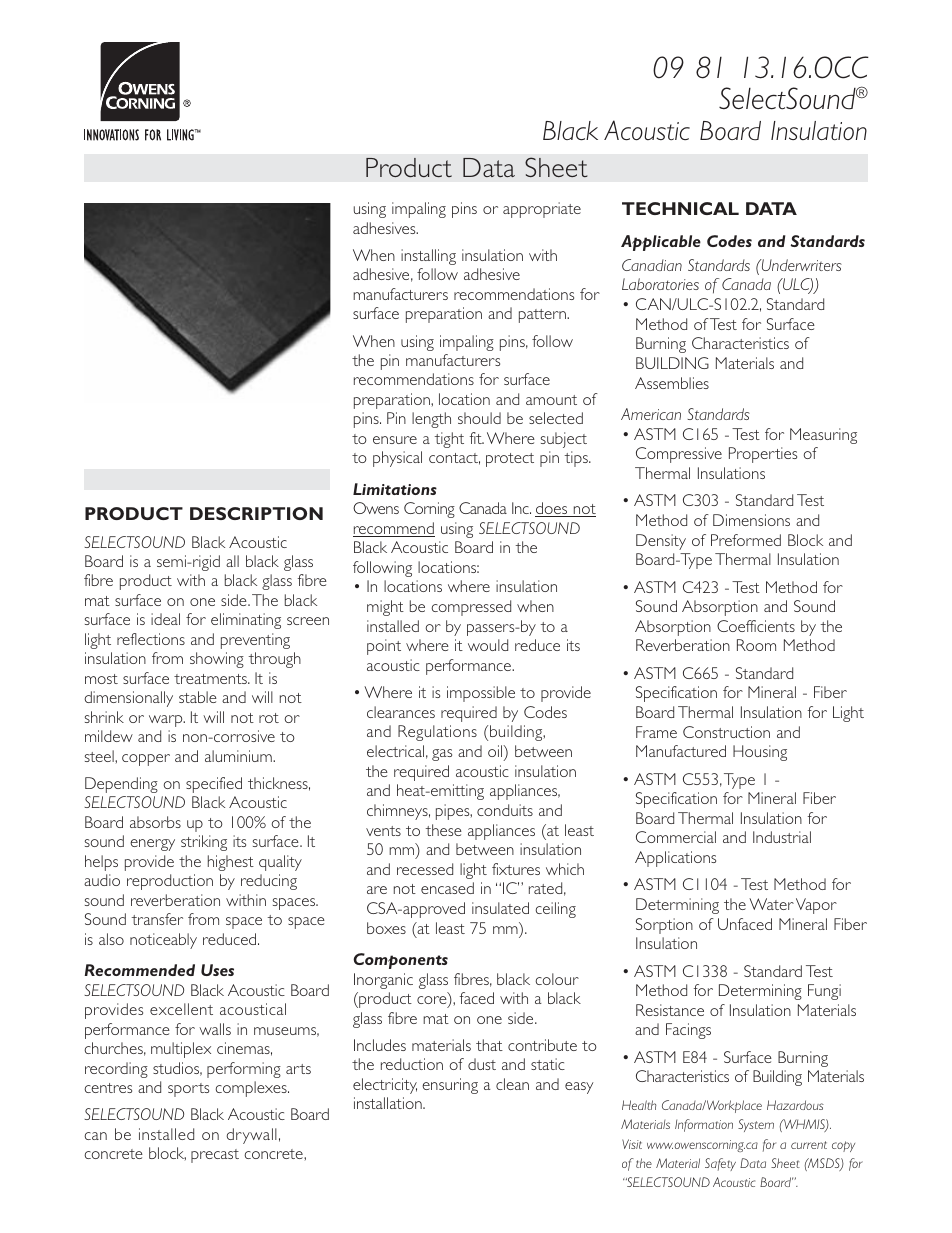 The image size is (952, 1233). What do you see at coordinates (215, 1156) in the page?
I see `precast` at bounding box center [215, 1156].
